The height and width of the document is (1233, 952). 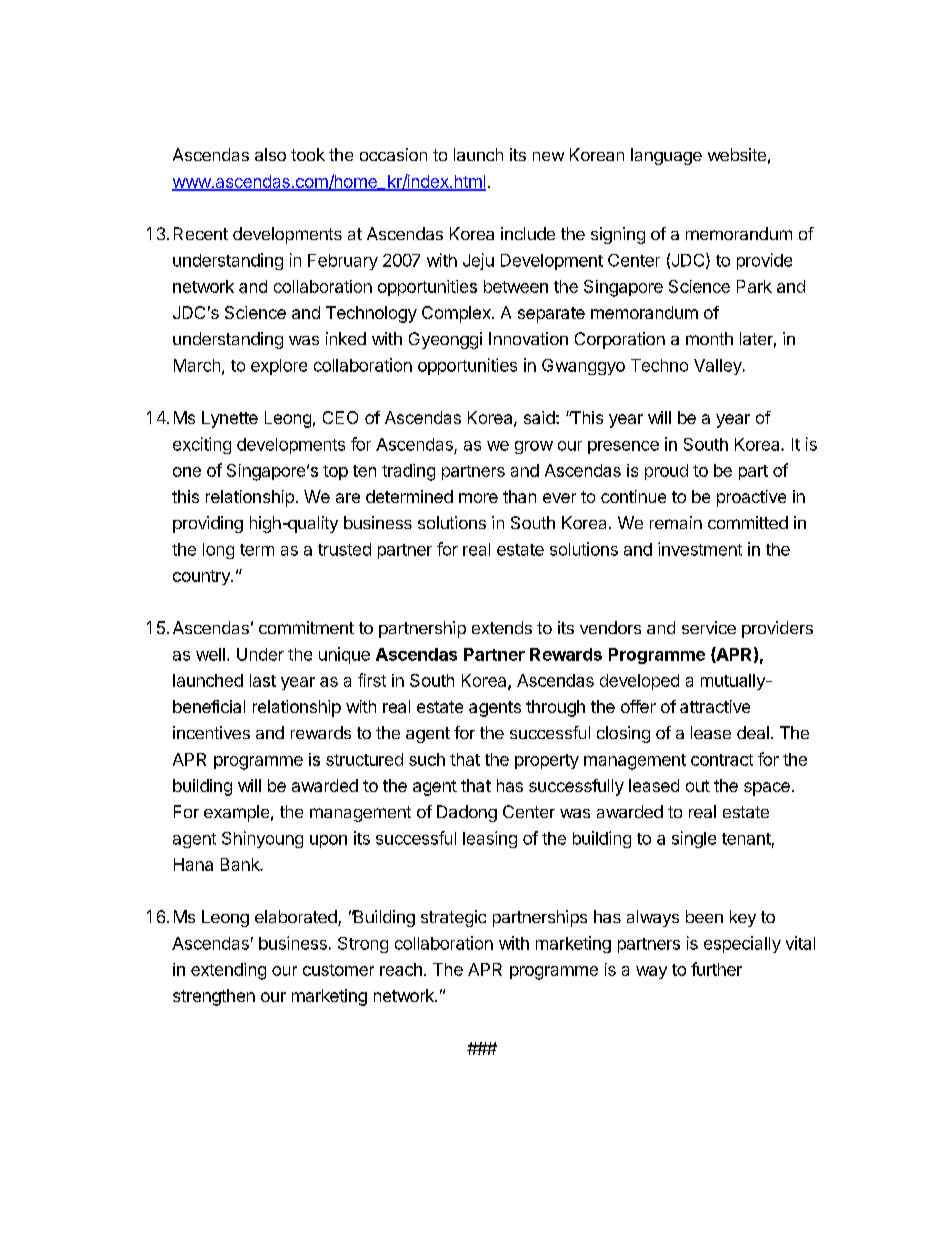 What do you see at coordinates (230, 419) in the document?
I see `Lynette` at bounding box center [230, 419].
